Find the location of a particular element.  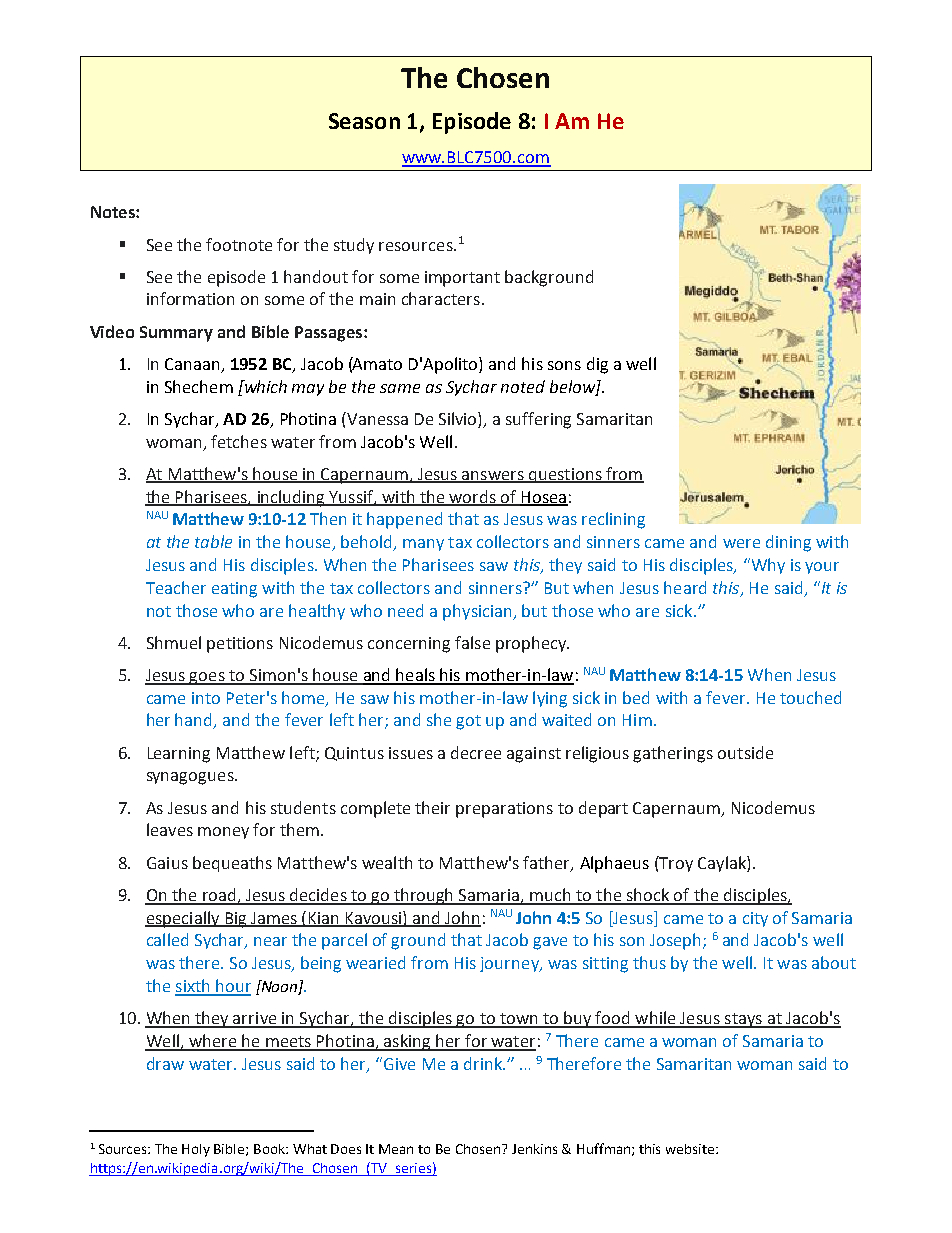

Notes is located at coordinates (114, 212).
